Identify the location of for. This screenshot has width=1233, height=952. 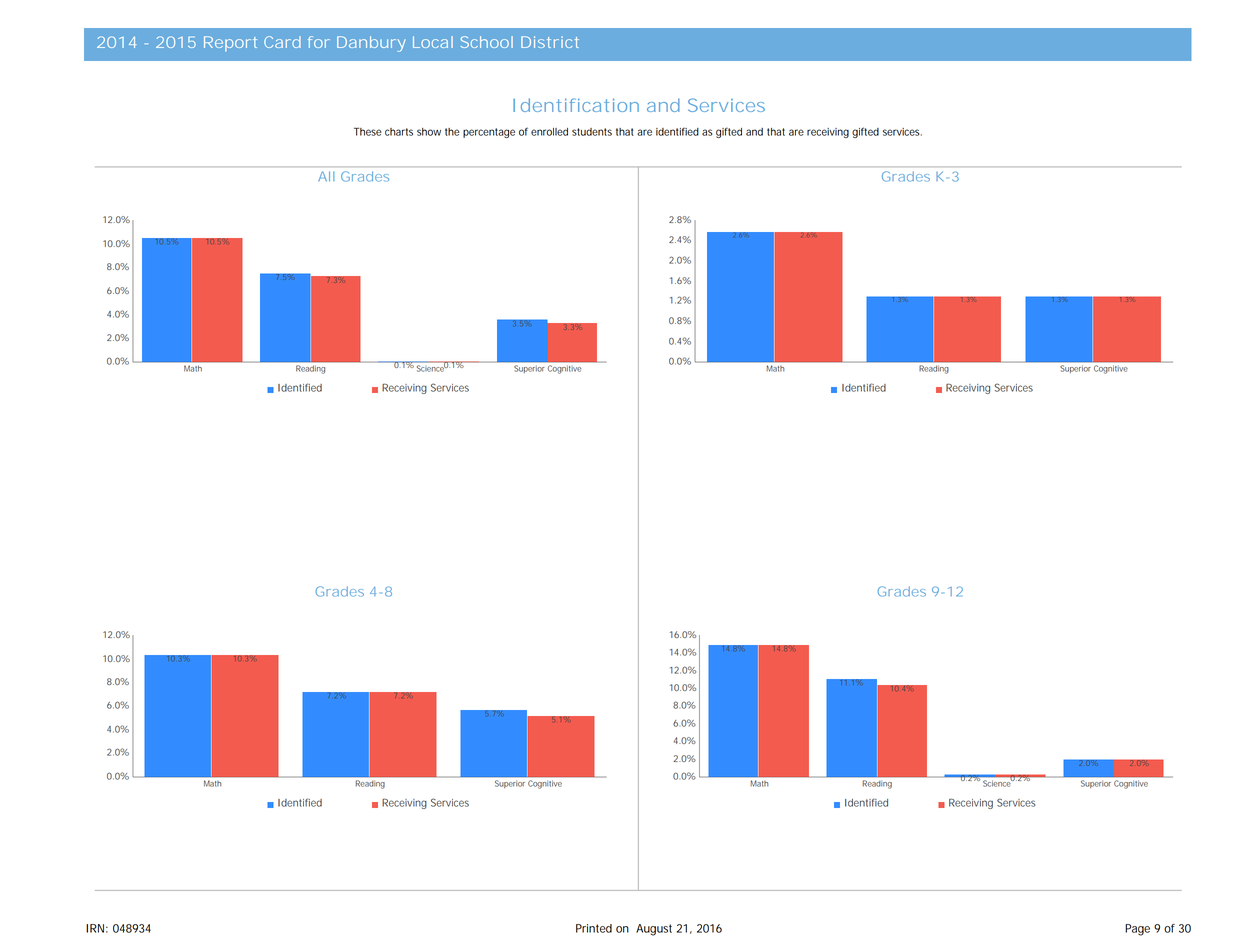
(319, 42).
